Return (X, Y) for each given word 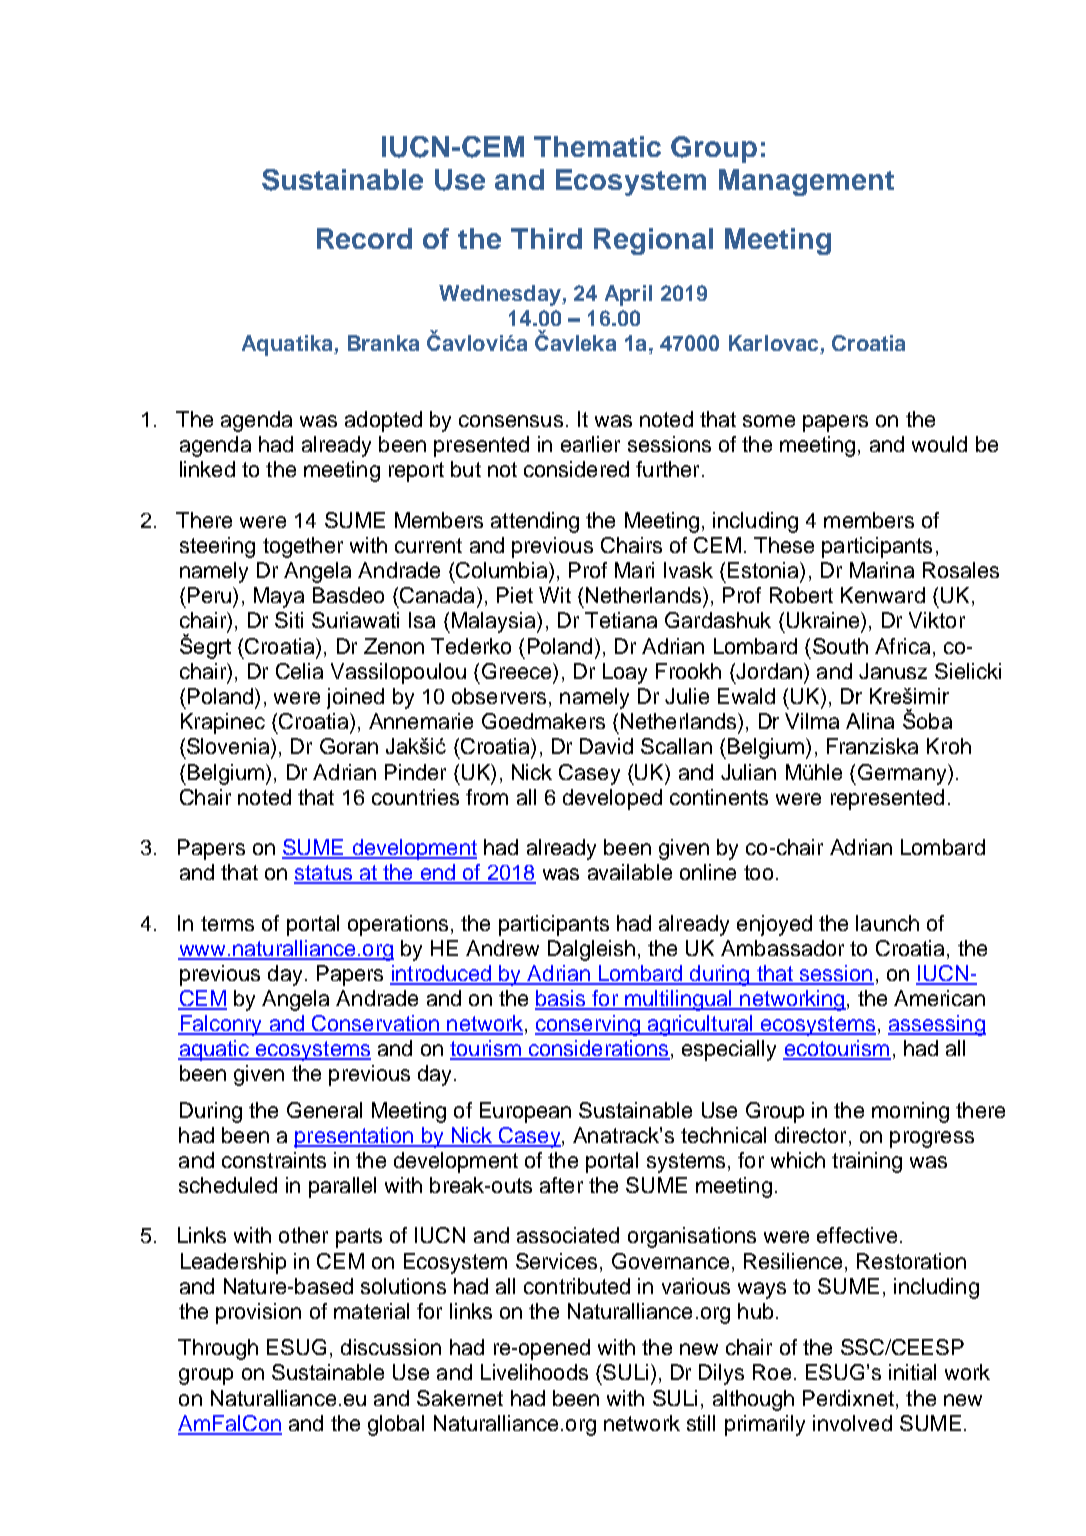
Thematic (597, 146)
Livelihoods (534, 1372)
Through (218, 1349)
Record (364, 238)
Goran (349, 746)
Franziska (872, 746)
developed (612, 799)
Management (806, 182)
